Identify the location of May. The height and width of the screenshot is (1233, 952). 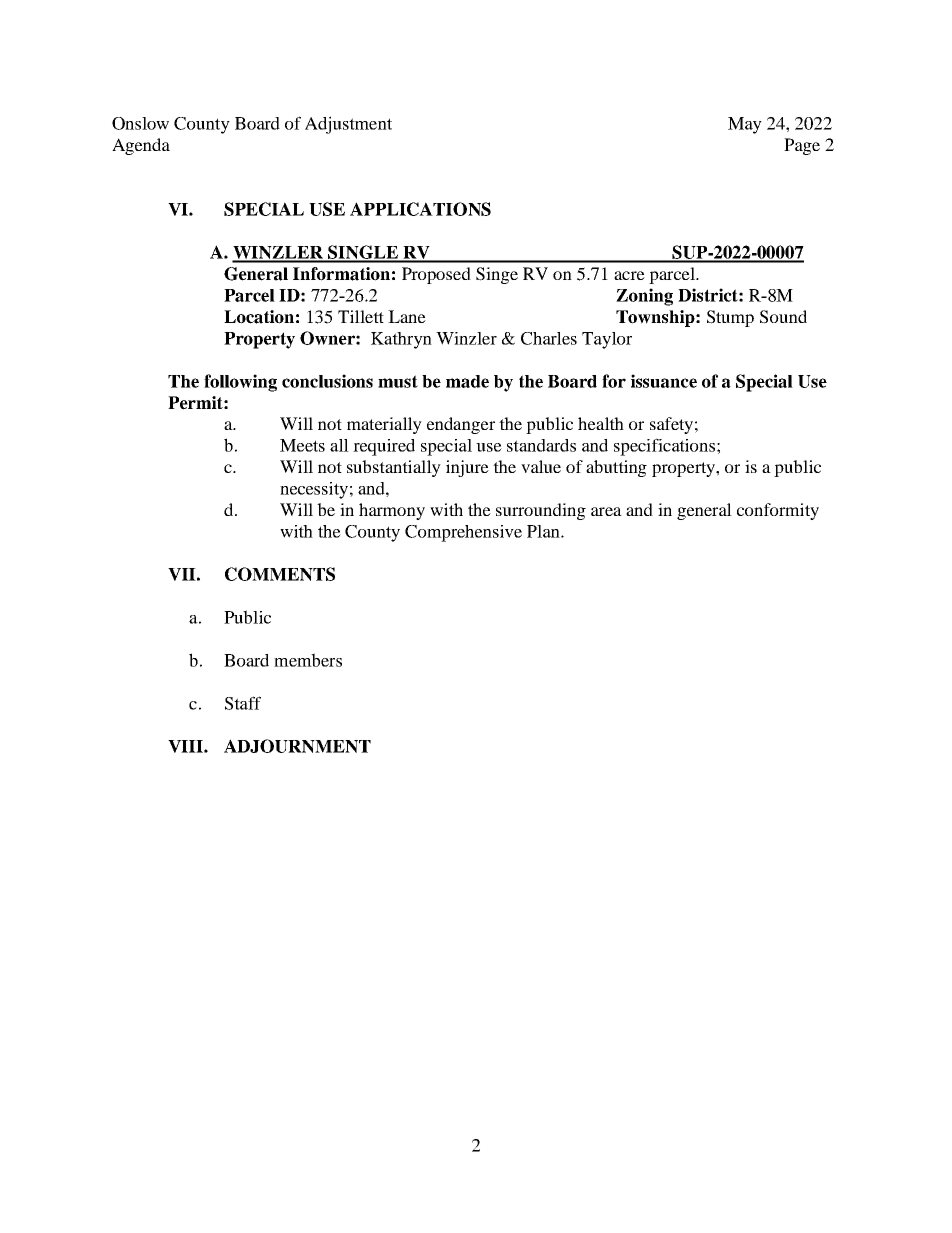
(745, 125).
